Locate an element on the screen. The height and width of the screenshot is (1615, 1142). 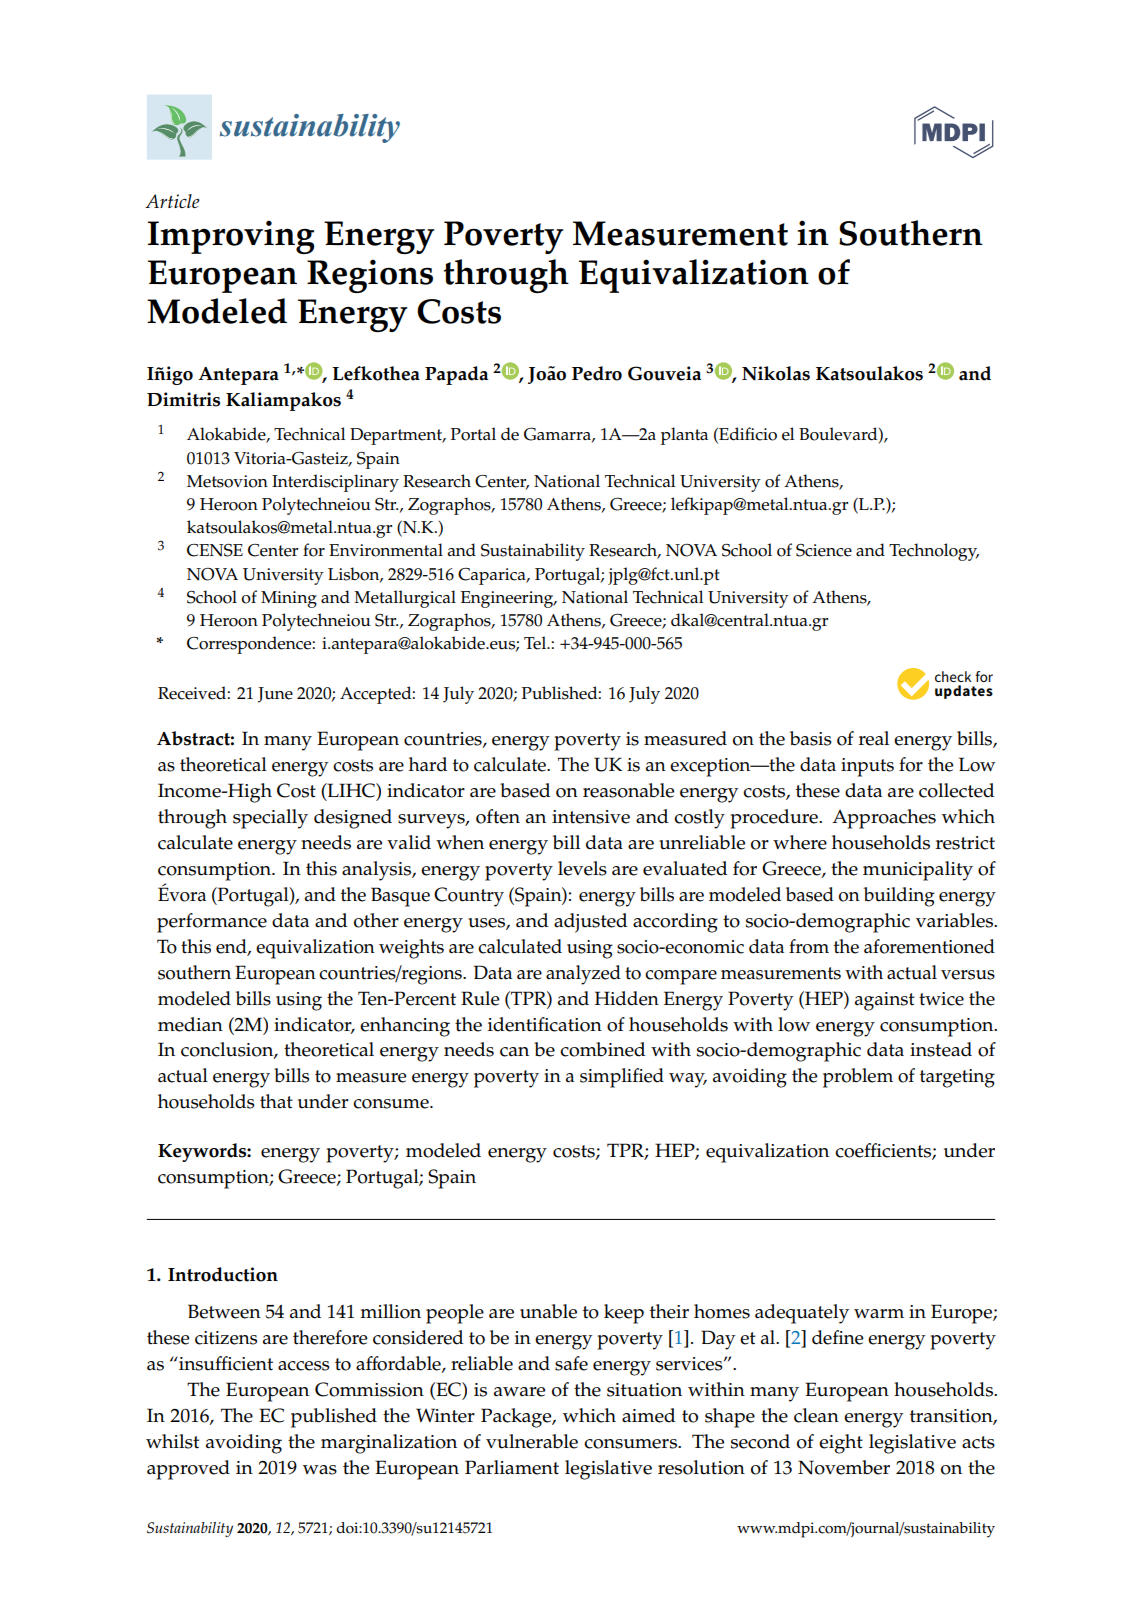
vulnerable is located at coordinates (532, 1441).
